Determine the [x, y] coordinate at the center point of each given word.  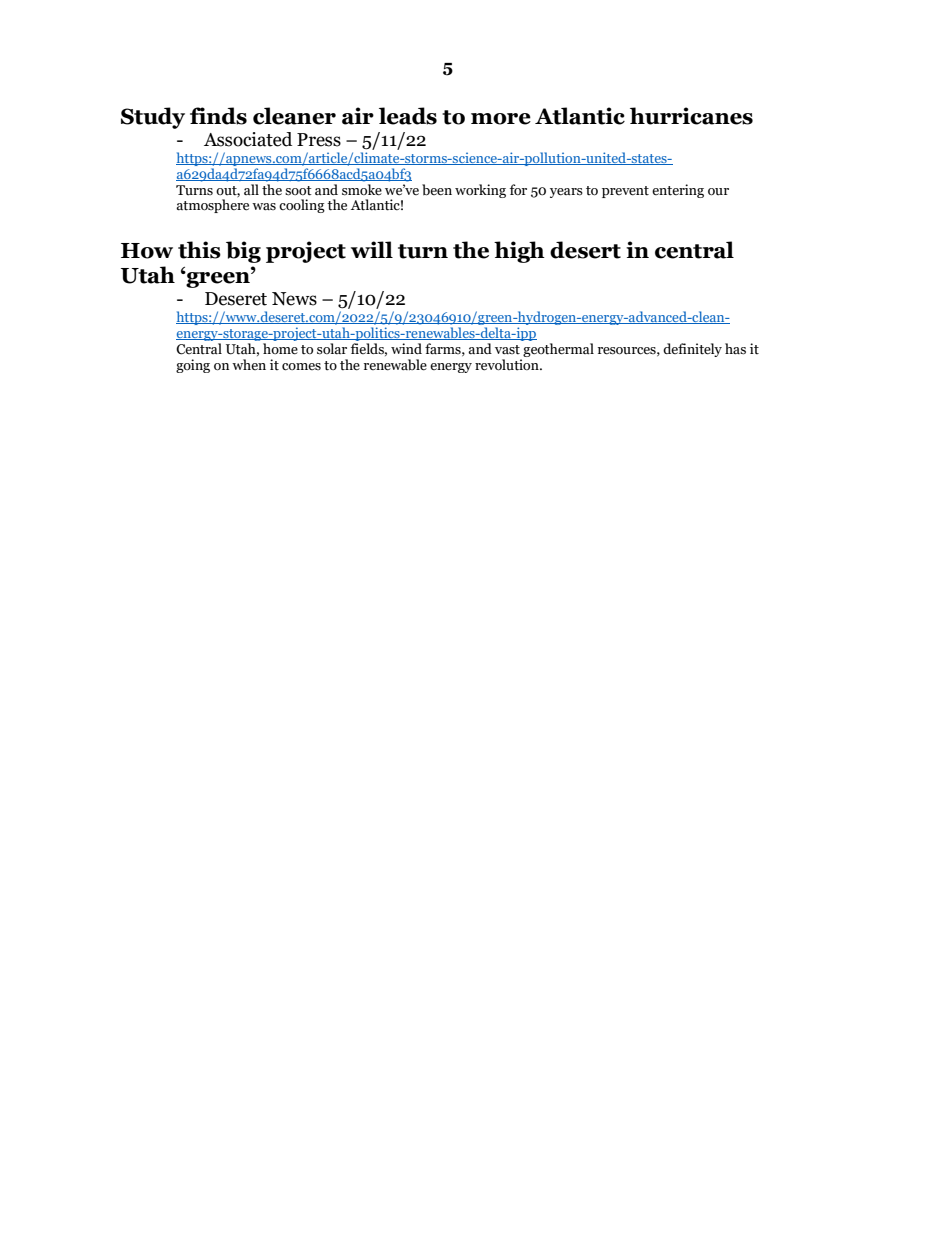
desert [585, 250]
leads [408, 116]
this [199, 250]
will [372, 249]
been [437, 190]
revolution [508, 365]
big [243, 252]
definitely [692, 350]
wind [406, 348]
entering [678, 191]
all [251, 189]
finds [218, 116]
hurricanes [691, 116]
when [249, 364]
